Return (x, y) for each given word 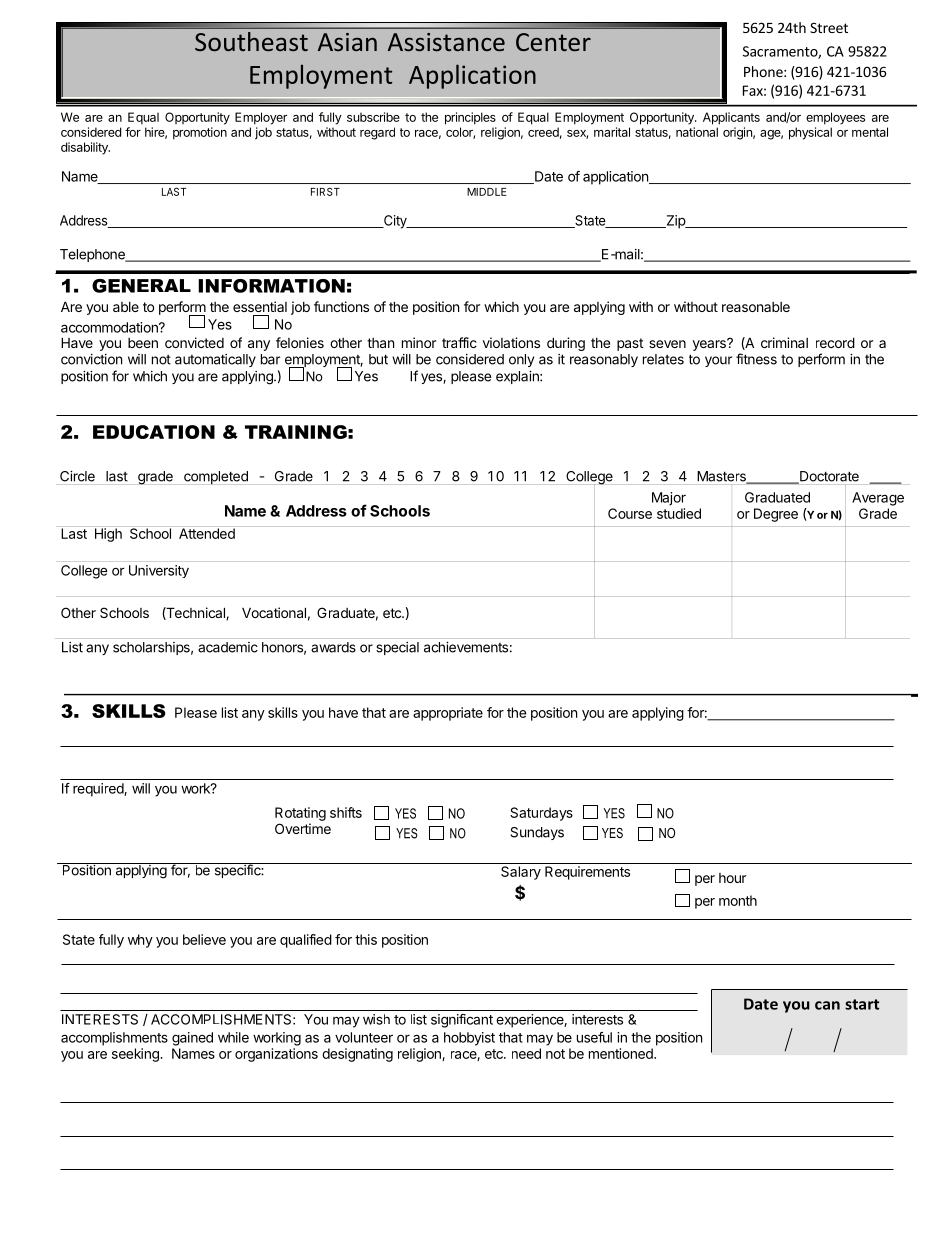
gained (192, 1039)
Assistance (446, 42)
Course (630, 513)
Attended (207, 533)
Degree (776, 515)
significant (462, 1021)
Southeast (251, 41)
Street (829, 27)
